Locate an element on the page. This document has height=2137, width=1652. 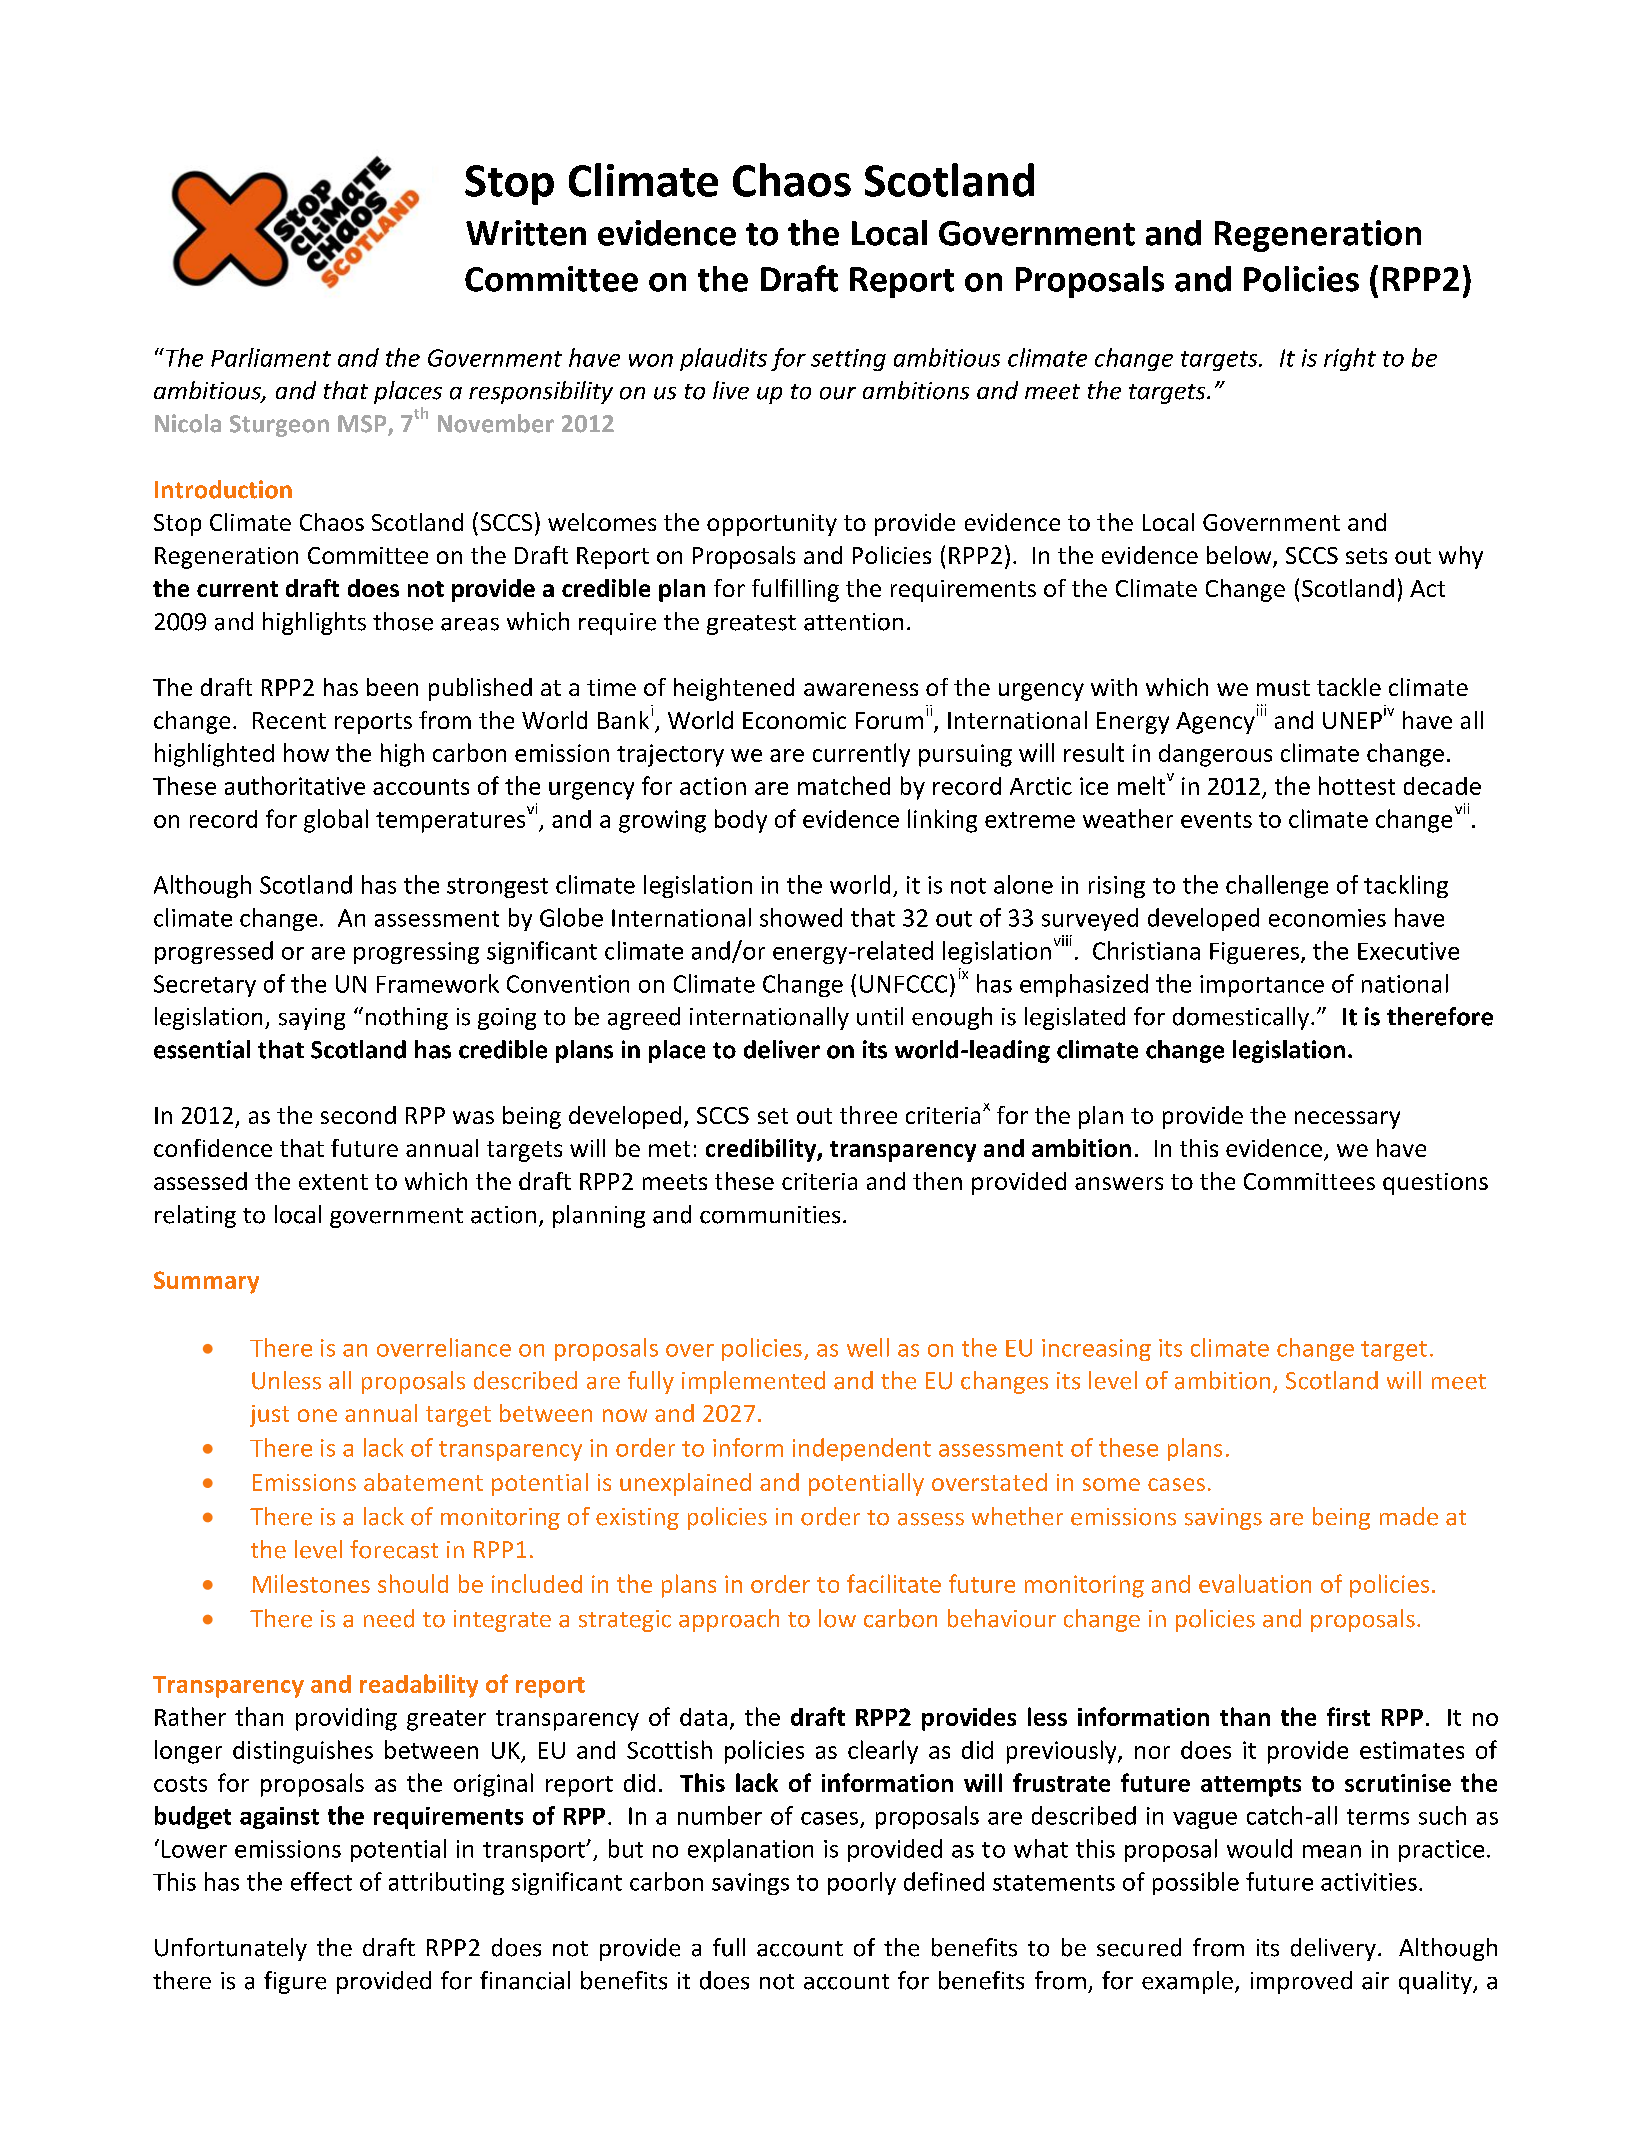
evaluation is located at coordinates (1255, 1583).
